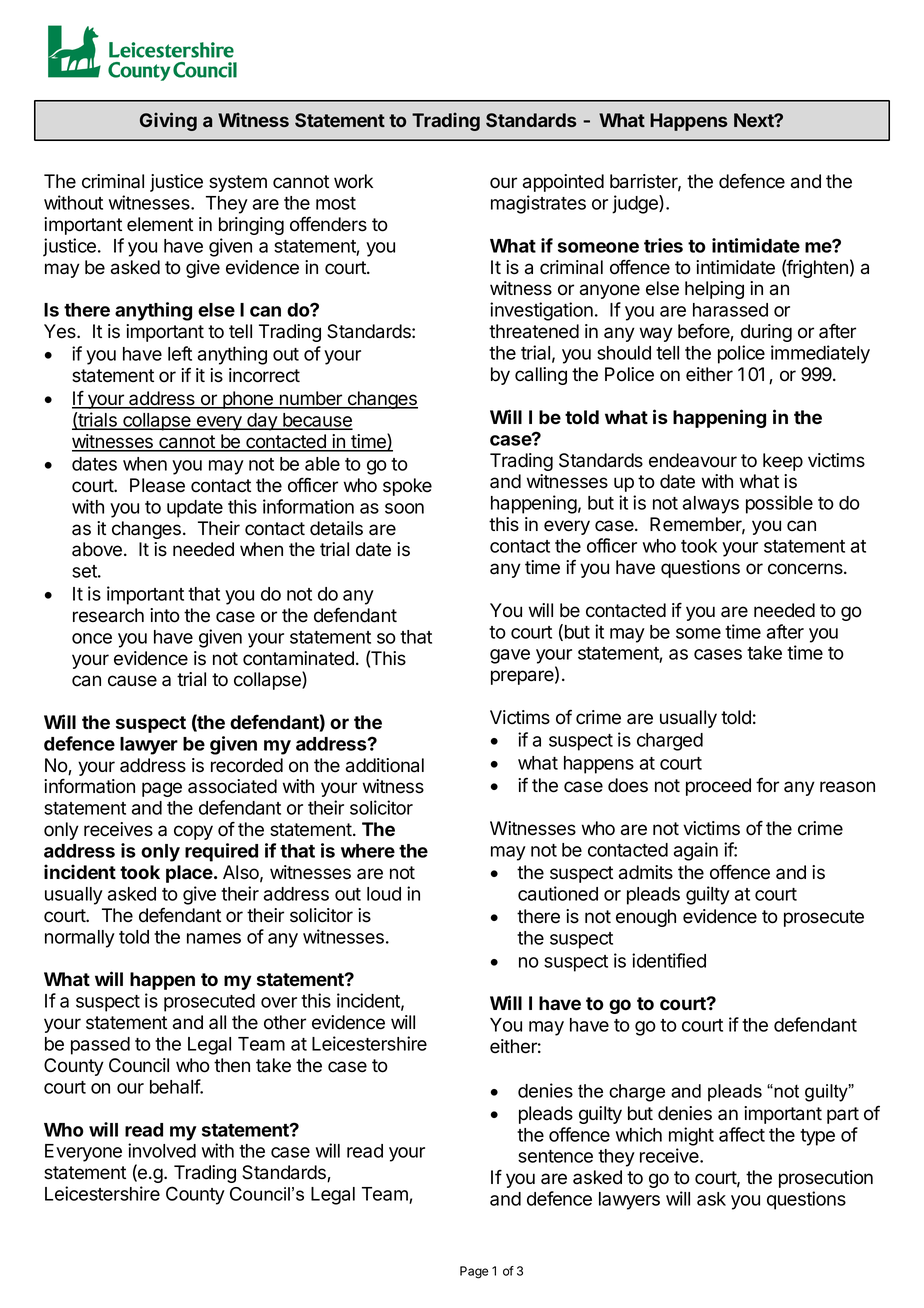  Describe the element at coordinates (555, 1156) in the screenshot. I see `sentence` at that location.
